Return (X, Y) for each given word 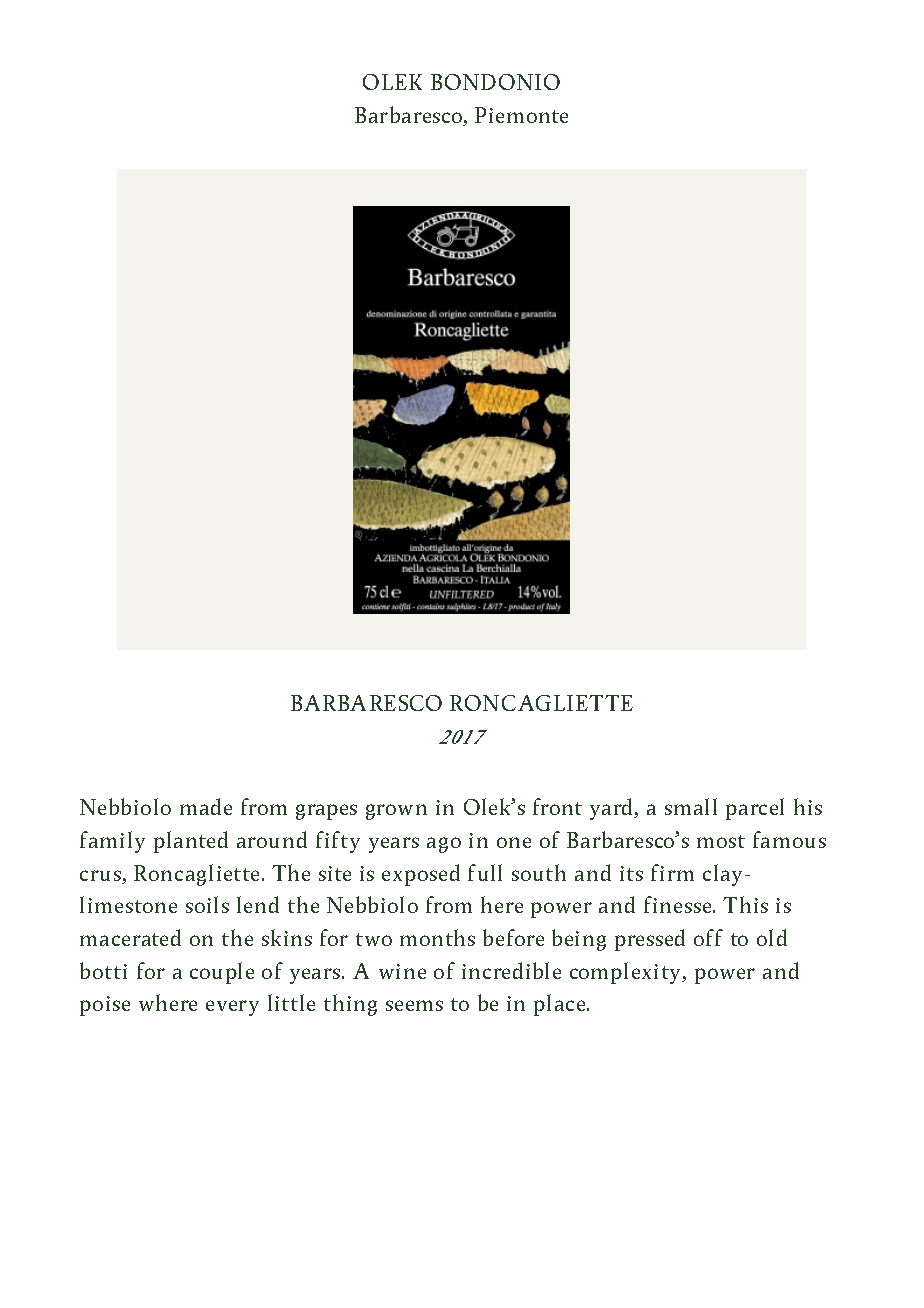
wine (402, 971)
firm (672, 872)
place (561, 1005)
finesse (679, 904)
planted (191, 842)
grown (396, 812)
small (691, 806)
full (485, 872)
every (232, 1008)
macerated (130, 937)
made (206, 806)
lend (258, 904)
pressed (650, 940)
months (437, 937)
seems (414, 1005)
